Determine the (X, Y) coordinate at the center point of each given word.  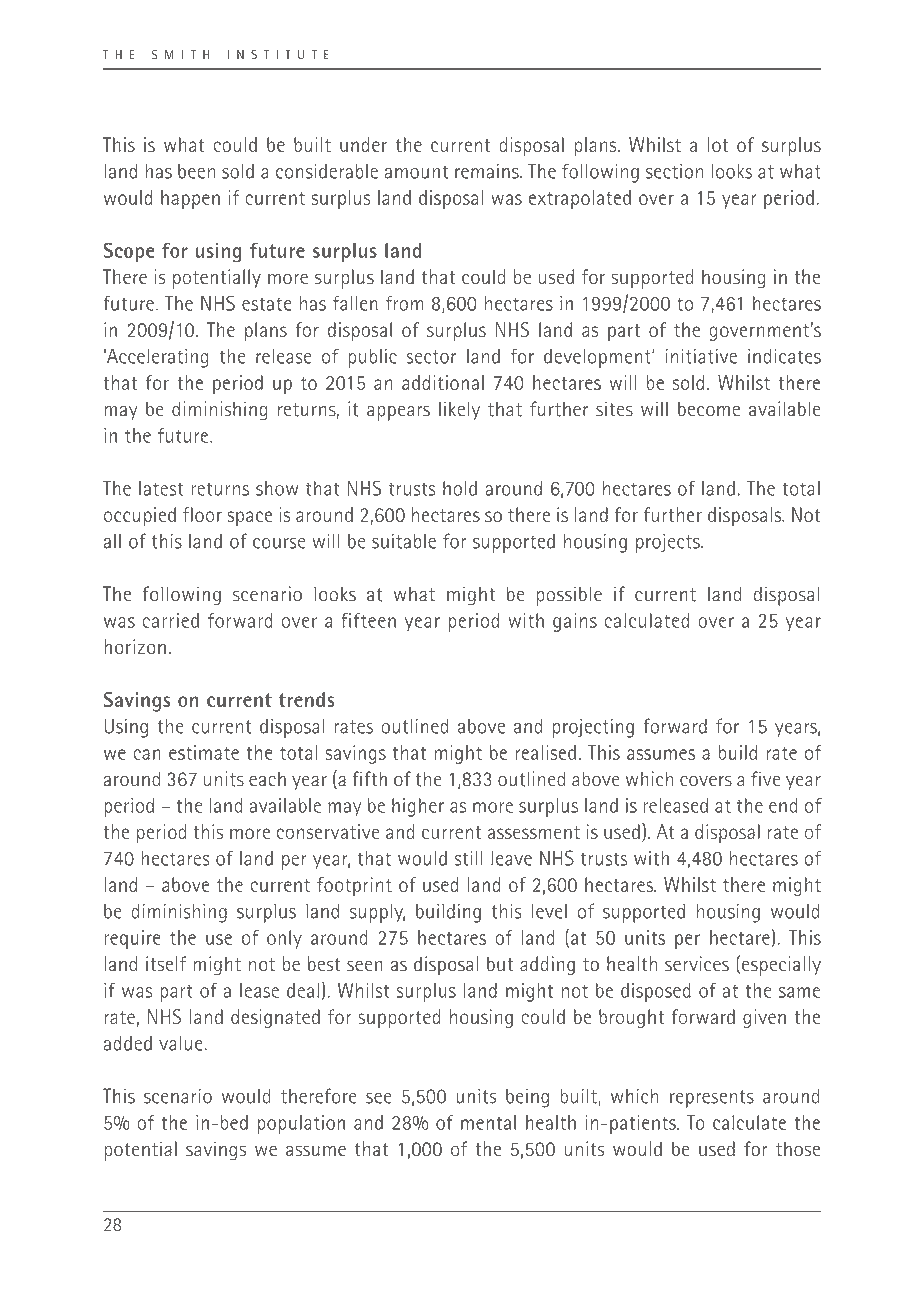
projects (669, 543)
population (301, 1124)
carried (171, 620)
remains (488, 171)
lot (718, 144)
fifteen (368, 620)
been (196, 171)
